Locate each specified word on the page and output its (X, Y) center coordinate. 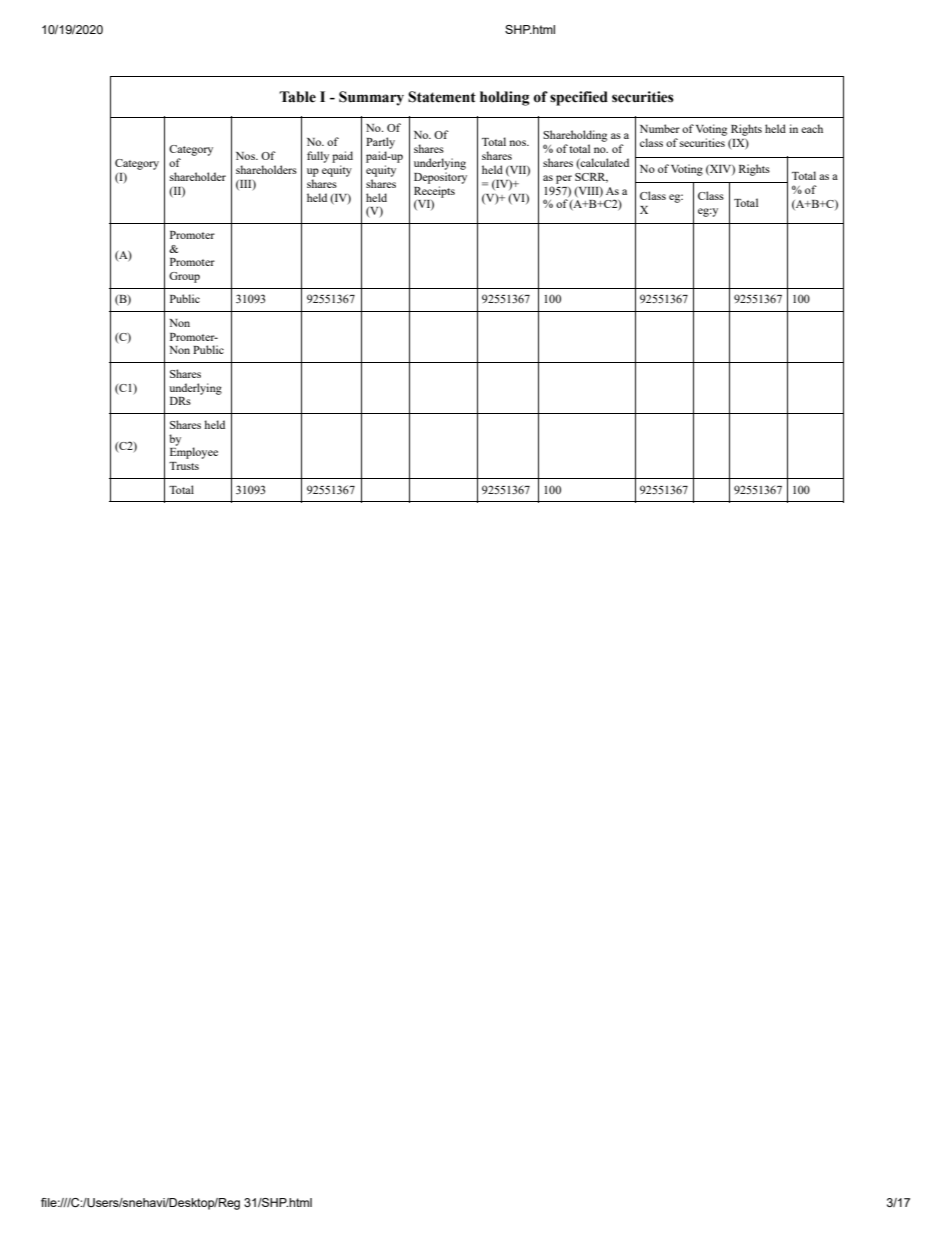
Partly (380, 143)
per (564, 179)
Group (184, 277)
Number (660, 128)
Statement (442, 97)
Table (297, 97)
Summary (371, 98)
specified (579, 98)
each (812, 128)
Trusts (184, 466)
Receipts (434, 192)
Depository (440, 178)
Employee (194, 452)
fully (318, 157)
